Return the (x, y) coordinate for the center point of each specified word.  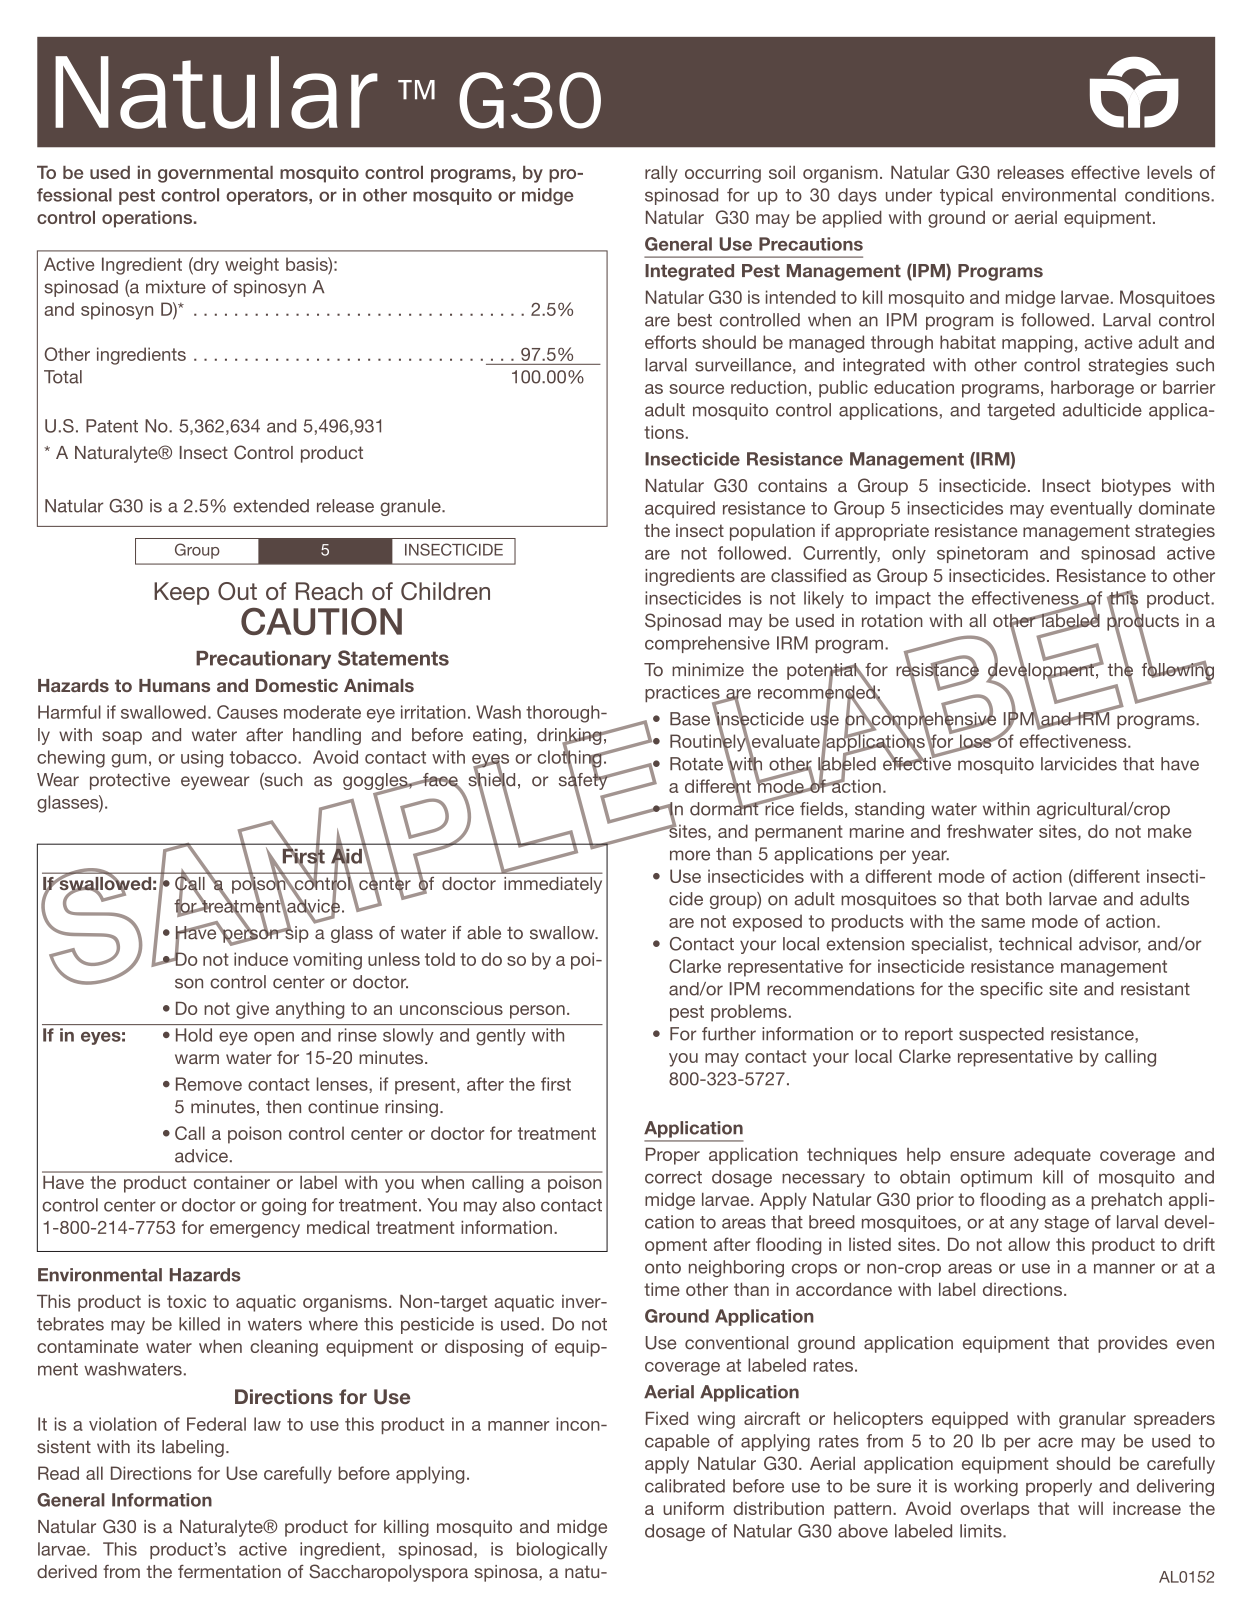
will (1090, 1508)
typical (966, 196)
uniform (693, 1508)
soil (782, 172)
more (690, 855)
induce (261, 959)
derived (67, 1571)
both (1024, 899)
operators (268, 197)
